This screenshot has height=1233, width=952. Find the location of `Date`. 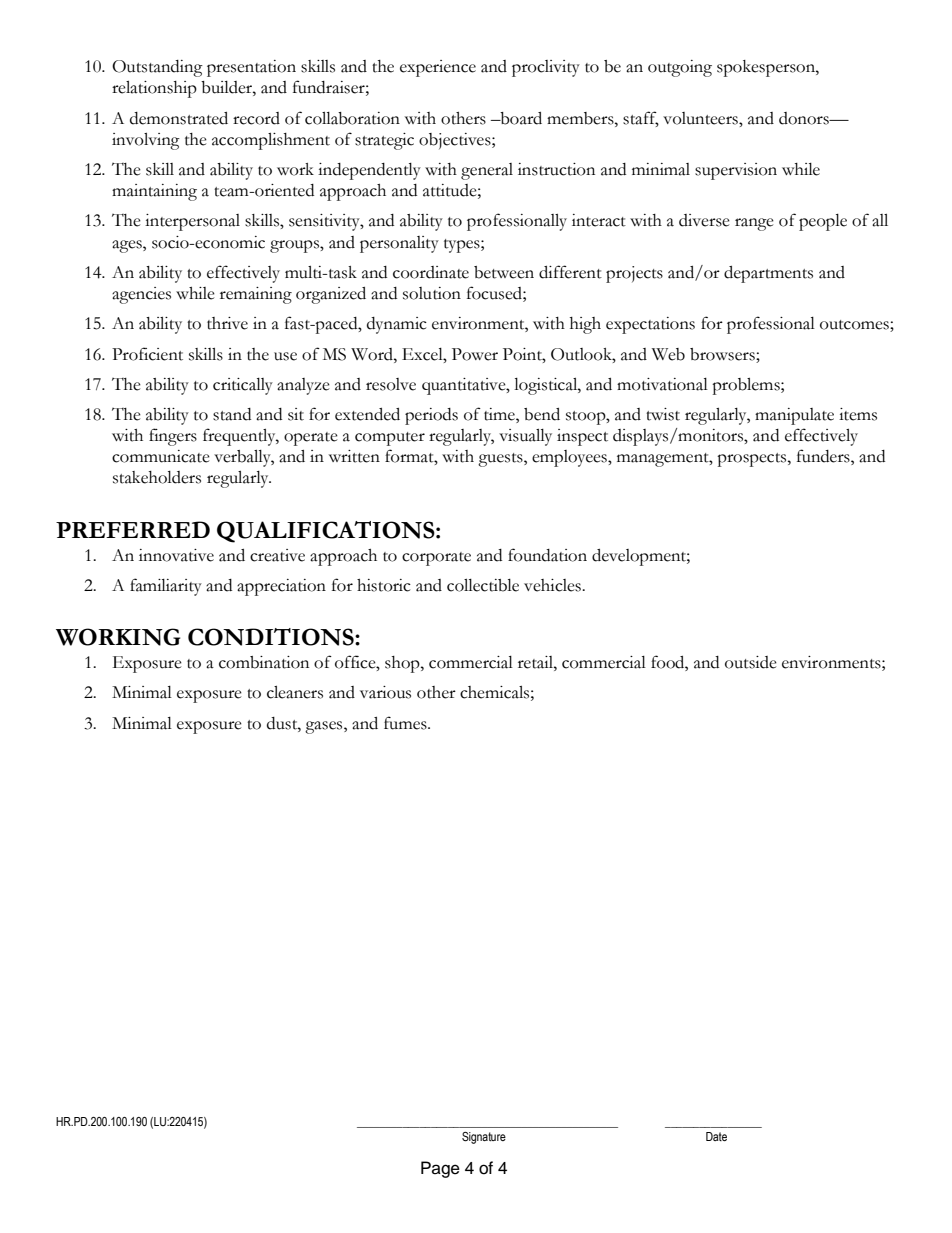

Date is located at coordinates (716, 1136).
